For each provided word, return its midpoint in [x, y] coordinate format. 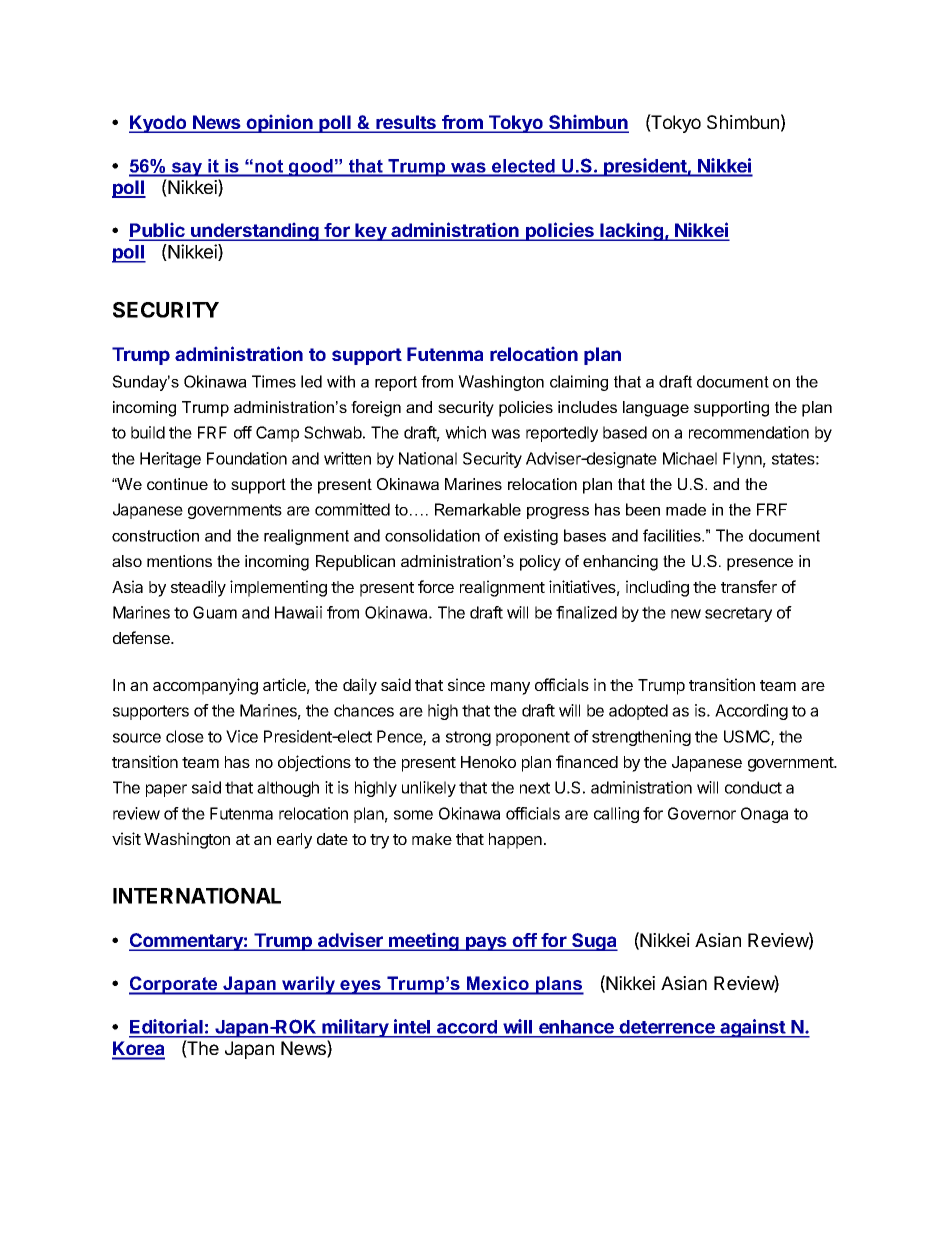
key [371, 232]
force [436, 586]
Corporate [174, 985]
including [657, 588]
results [406, 123]
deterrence [667, 1028]
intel [412, 1028]
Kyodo [159, 124]
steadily [198, 588]
